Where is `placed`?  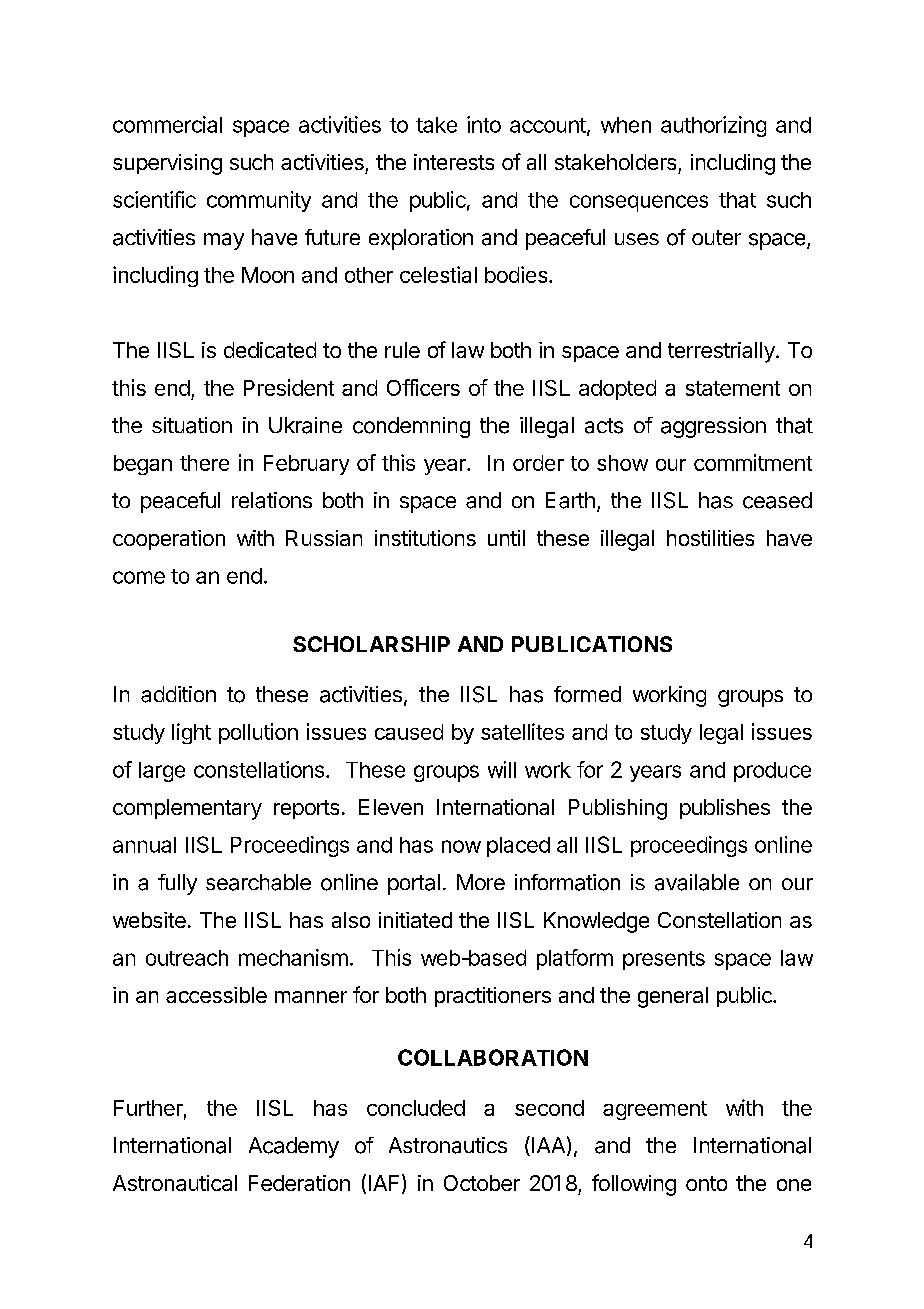 placed is located at coordinates (518, 847).
